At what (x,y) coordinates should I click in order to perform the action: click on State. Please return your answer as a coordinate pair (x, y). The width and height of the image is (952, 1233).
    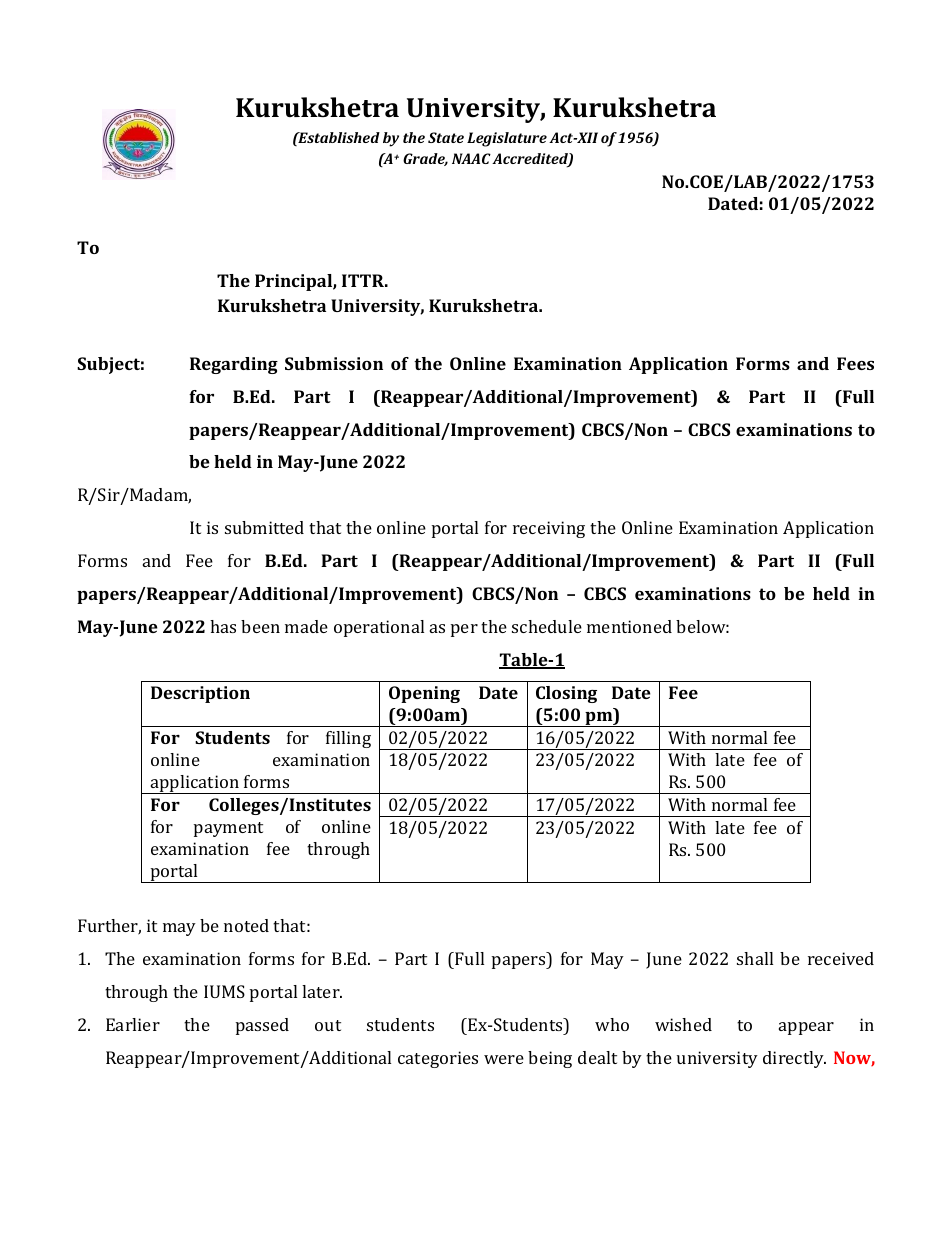
    Looking at the image, I should click on (446, 137).
